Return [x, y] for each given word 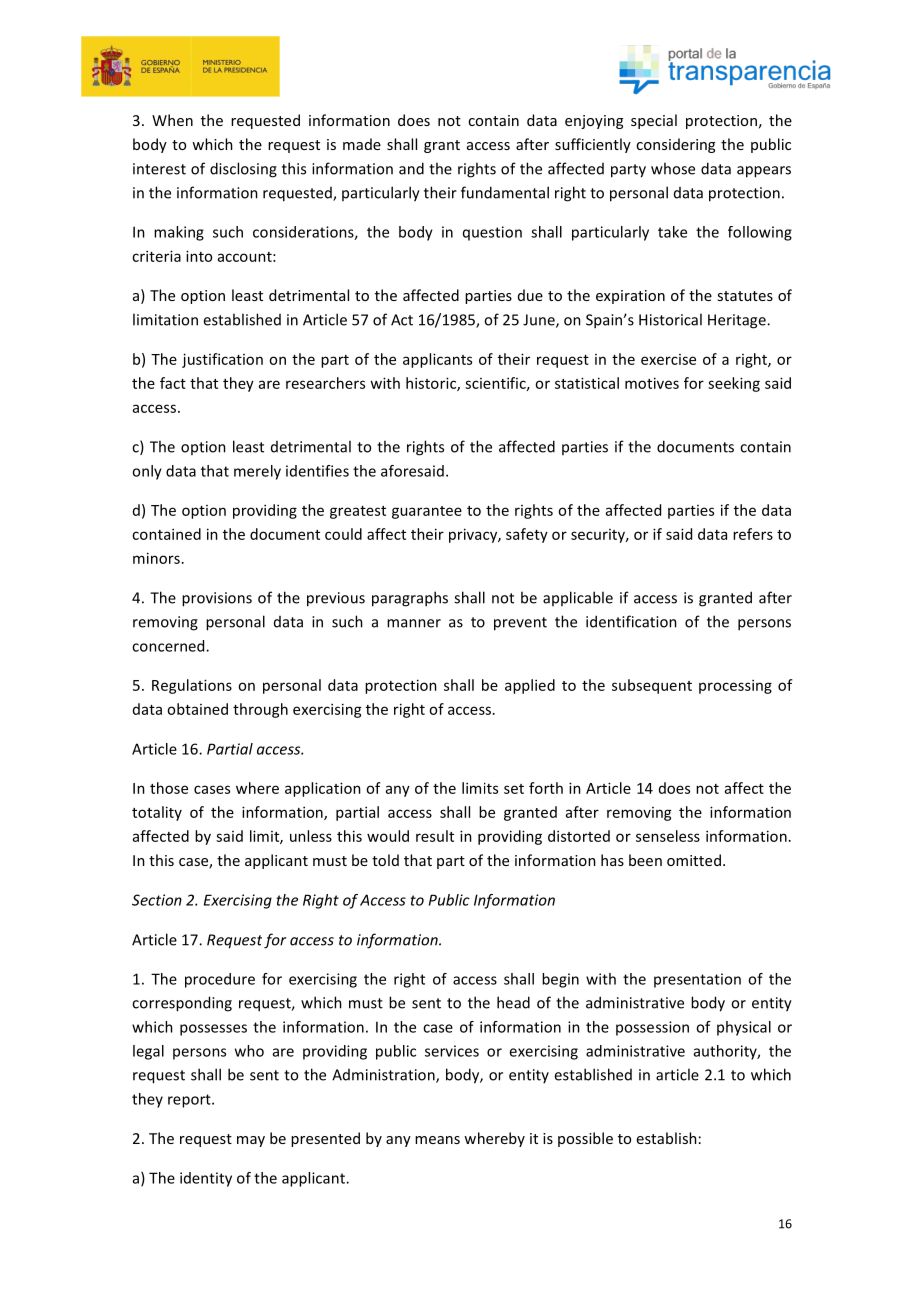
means [437, 1140]
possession [652, 1028]
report [190, 1101]
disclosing [243, 170]
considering [675, 145]
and [411, 168]
